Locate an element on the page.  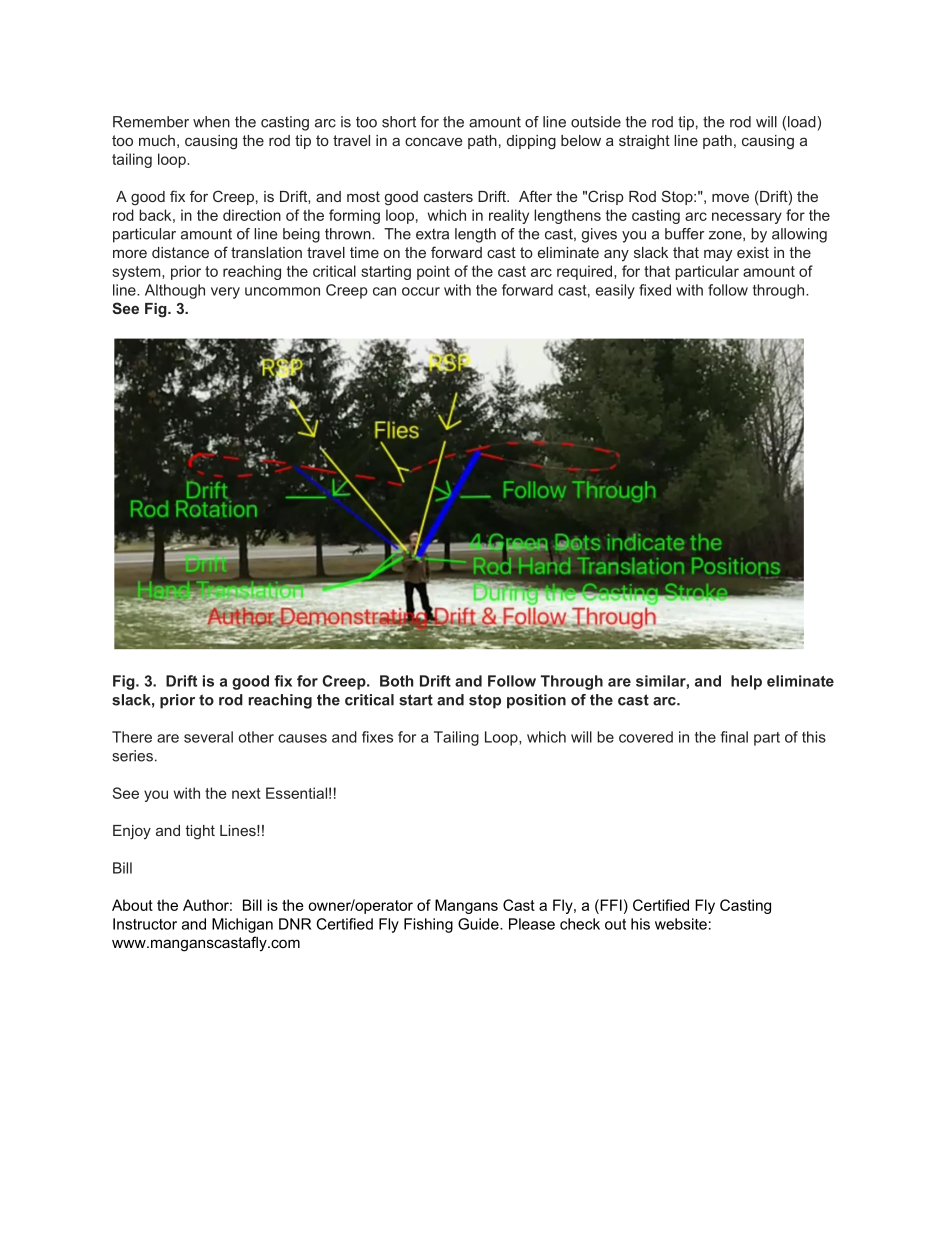
concave is located at coordinates (433, 141).
